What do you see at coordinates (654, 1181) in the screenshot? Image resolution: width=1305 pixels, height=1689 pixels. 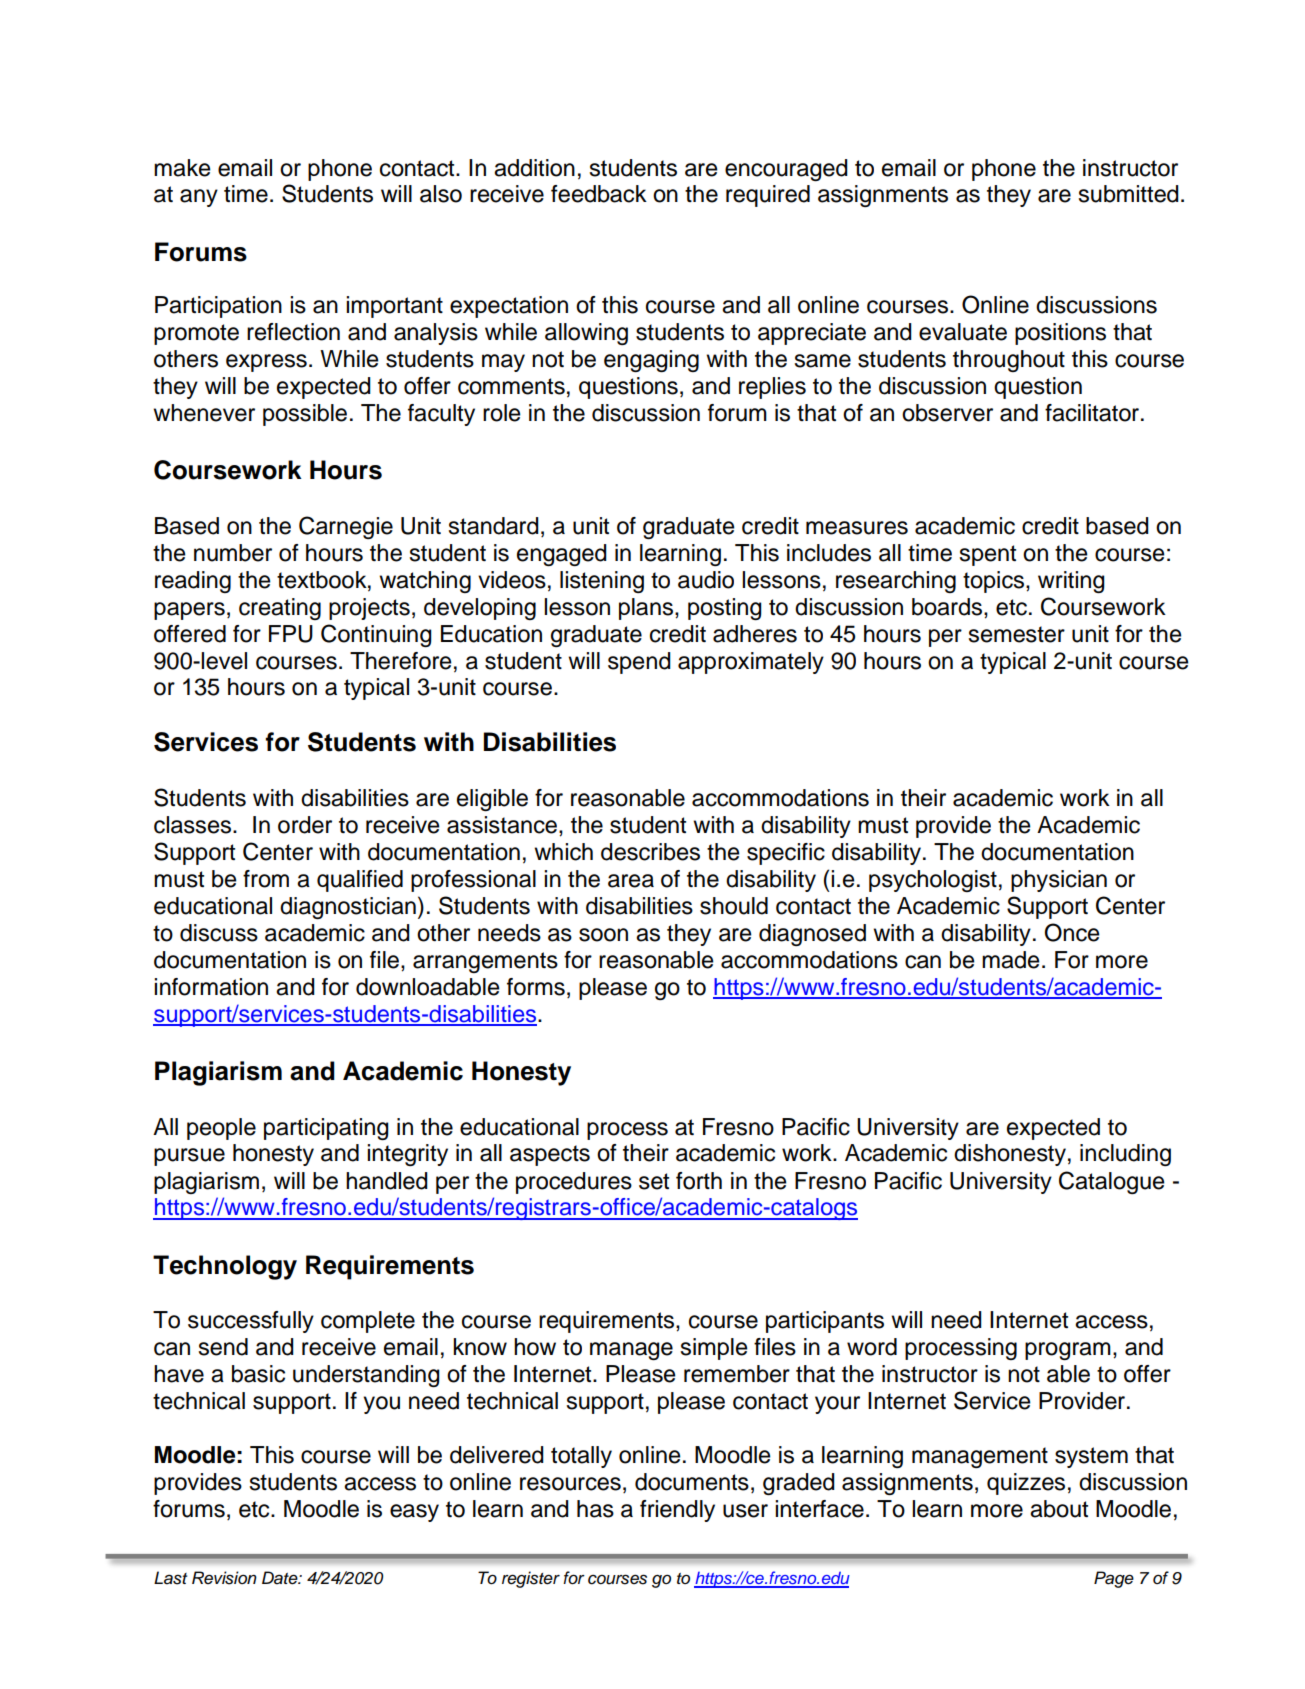 I see `set` at bounding box center [654, 1181].
